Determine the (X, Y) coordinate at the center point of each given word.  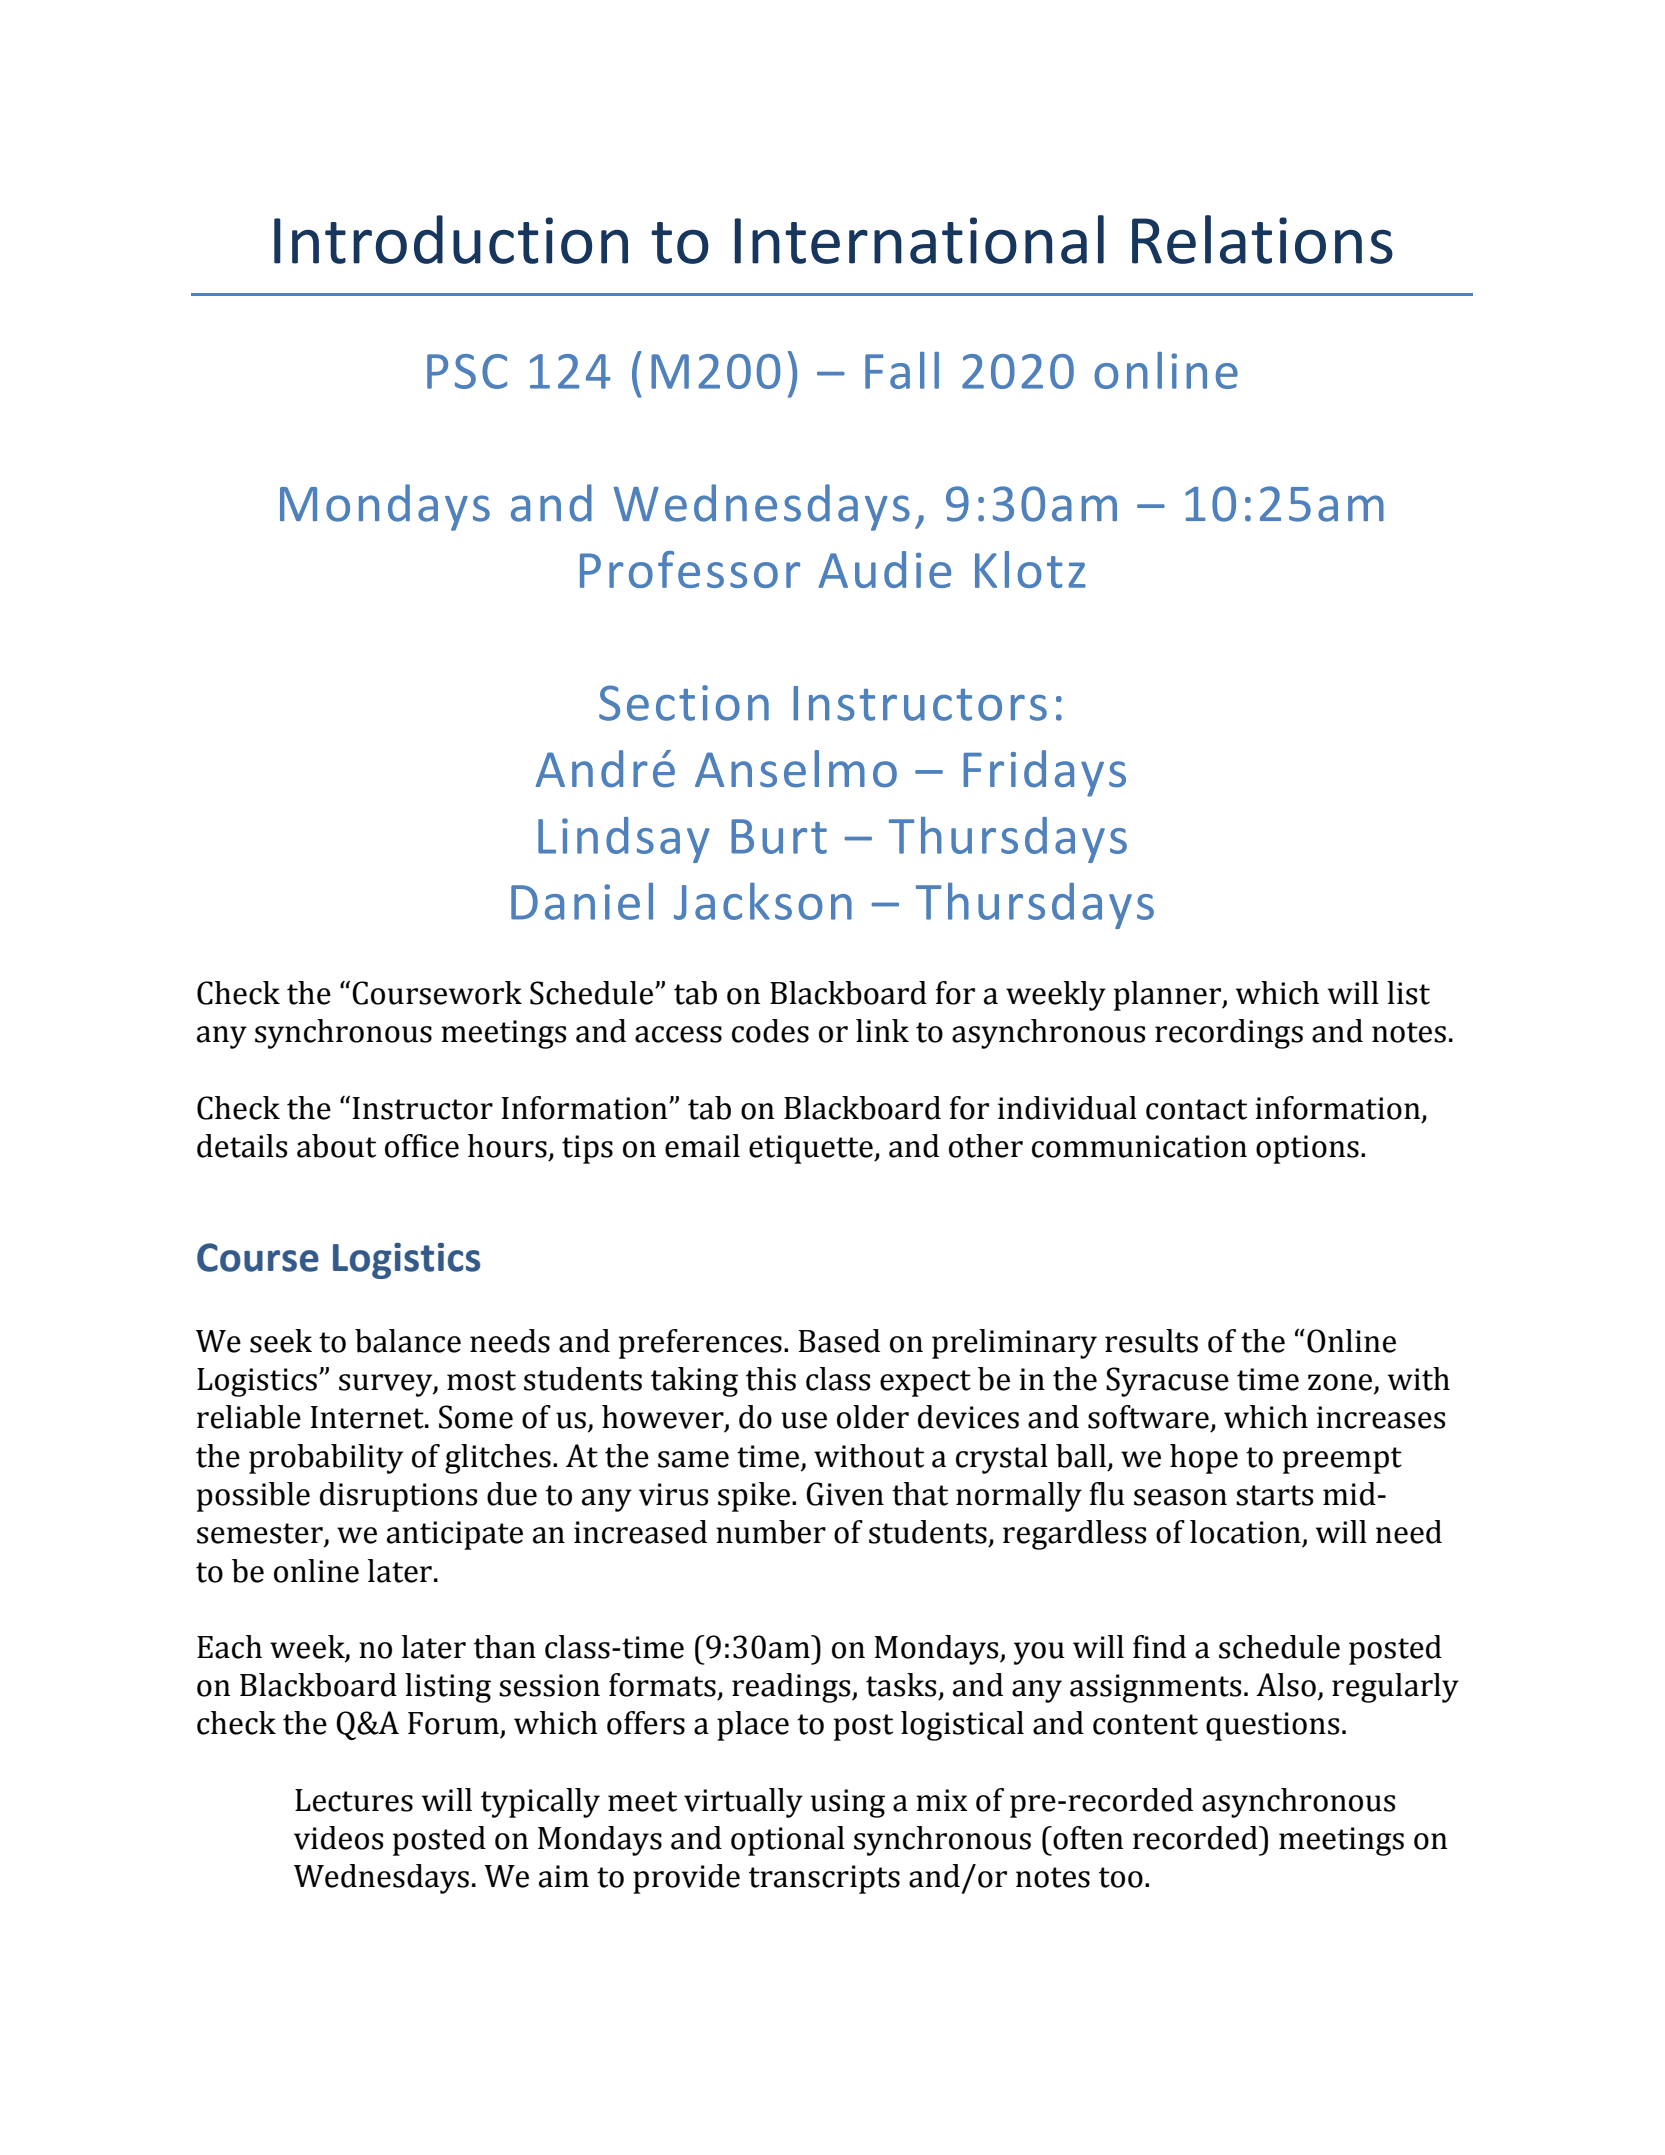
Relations (1262, 239)
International (919, 239)
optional (788, 1841)
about (336, 1146)
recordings (1229, 1034)
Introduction (451, 239)
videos (338, 1838)
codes (770, 1031)
